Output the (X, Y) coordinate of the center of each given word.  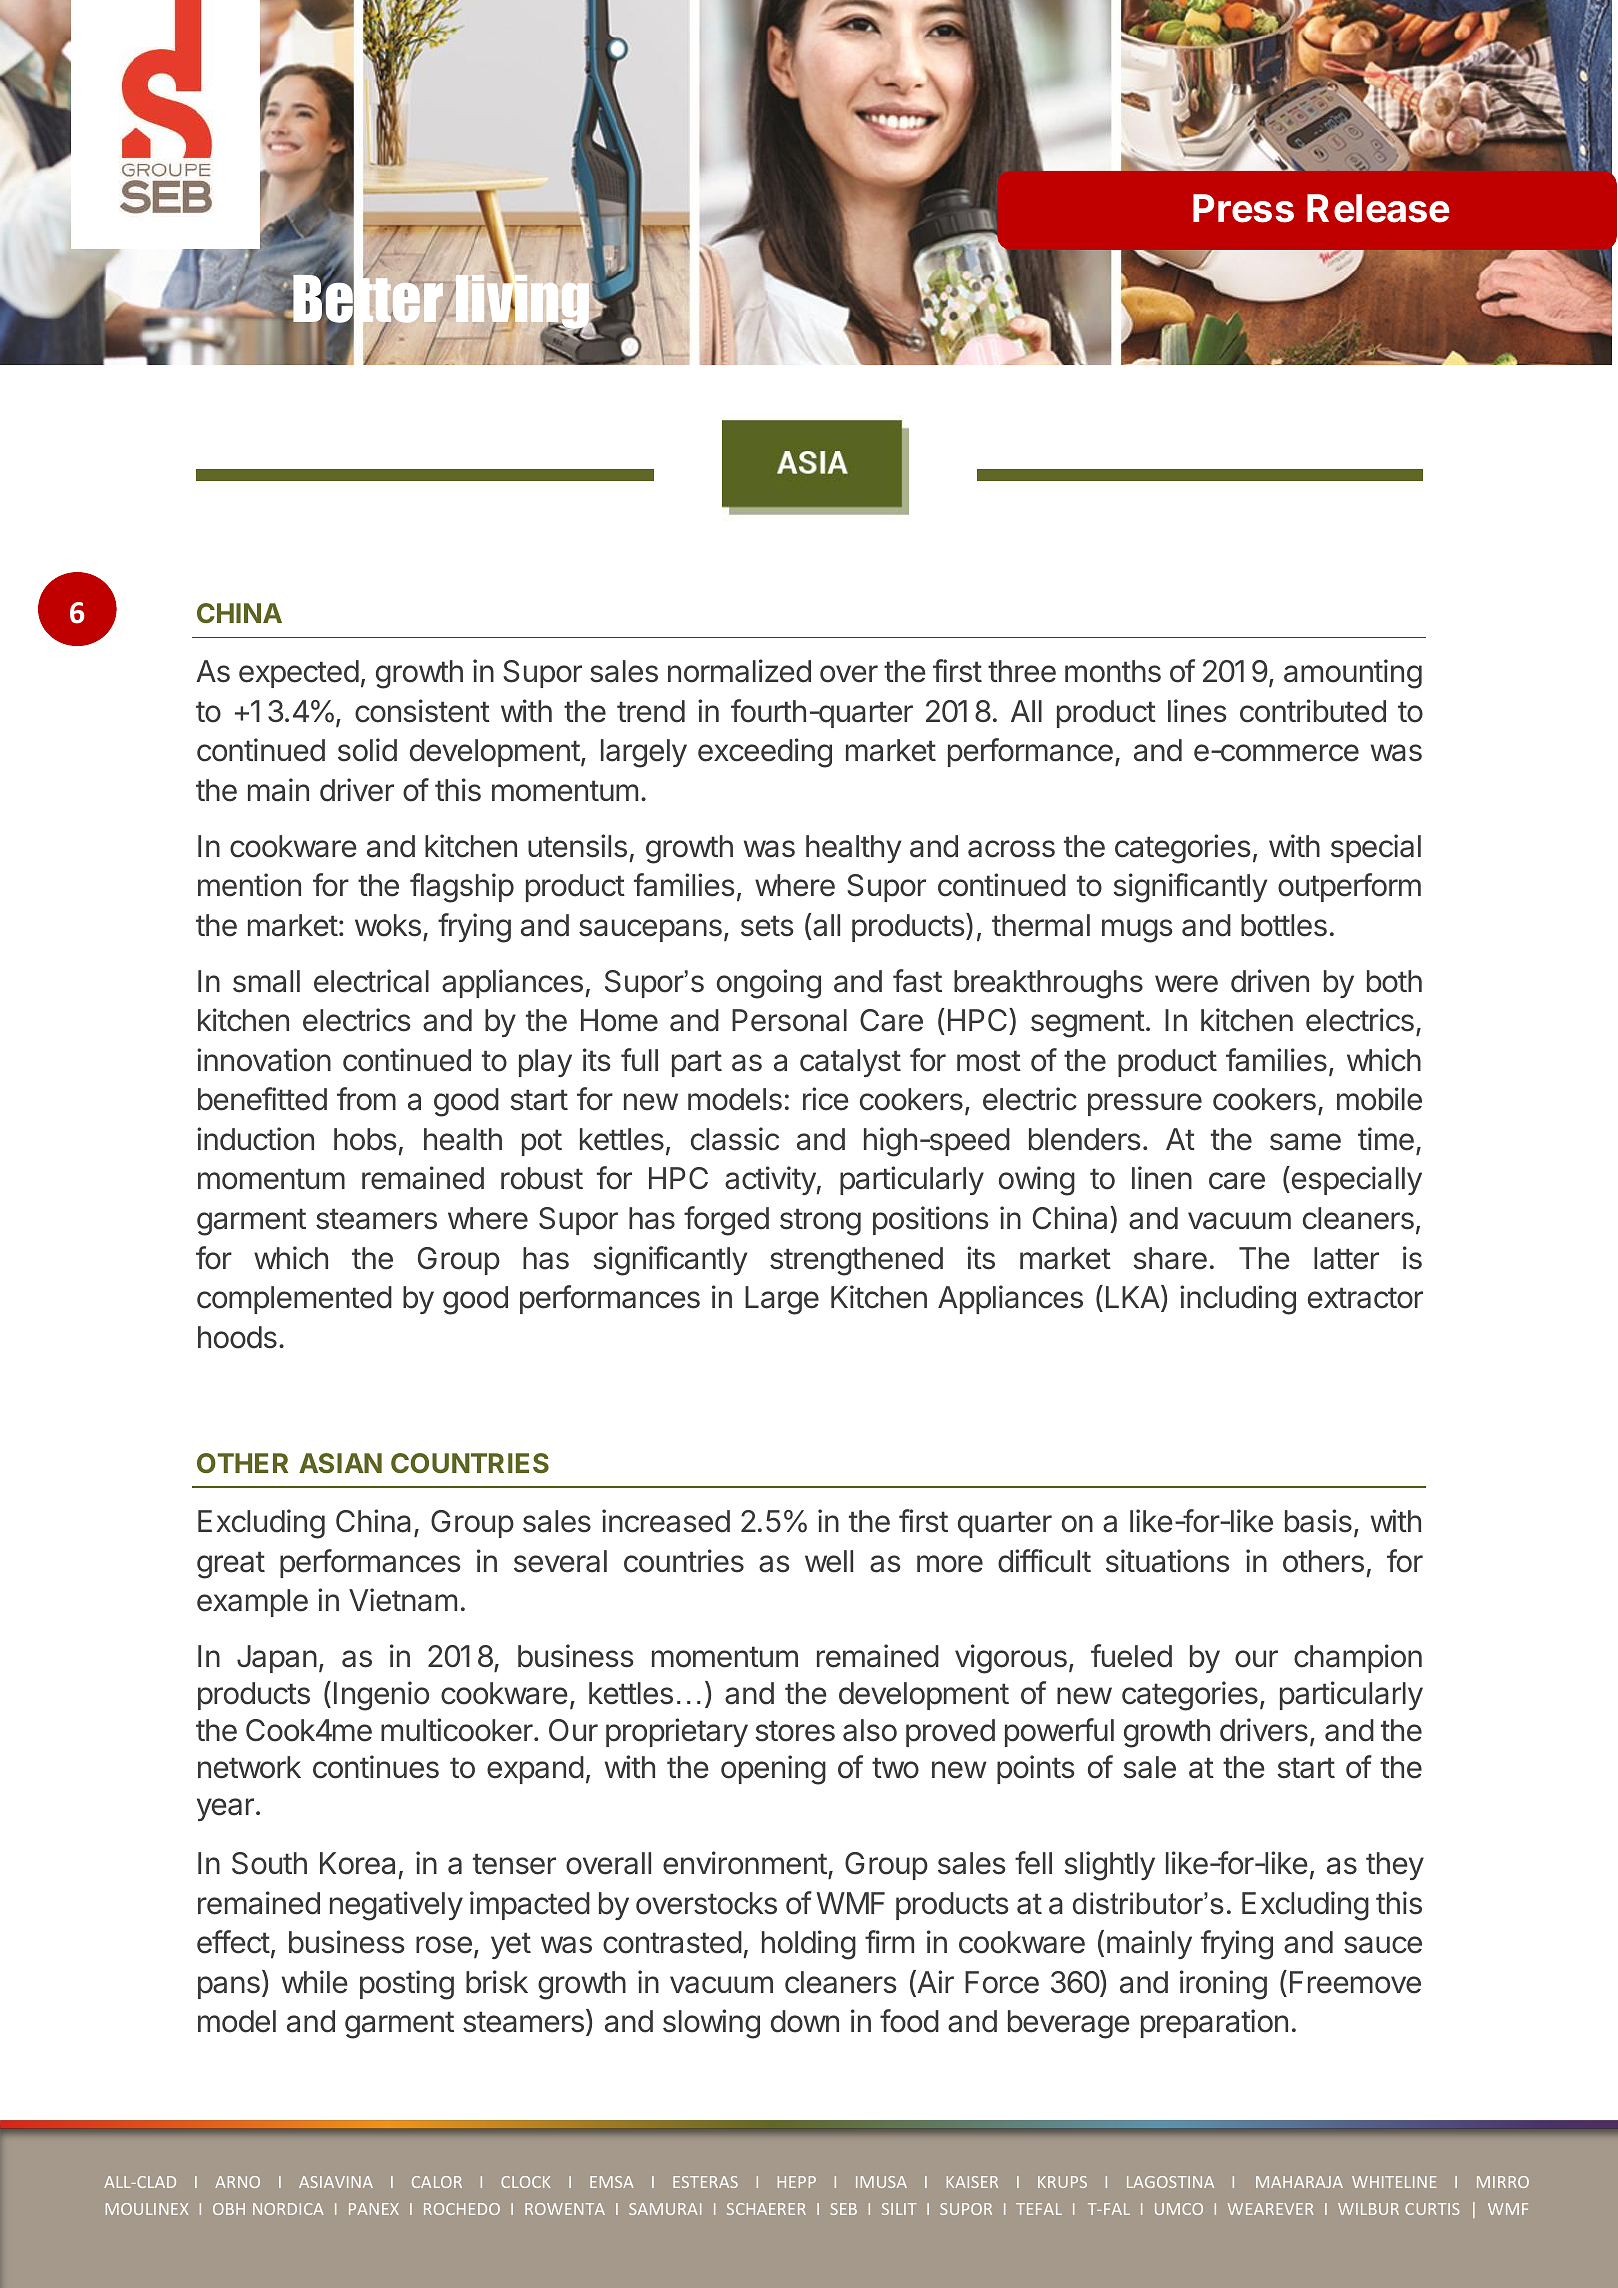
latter (1346, 1258)
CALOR (437, 2182)
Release (1378, 208)
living (524, 302)
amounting (1353, 674)
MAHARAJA (1299, 2182)
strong (820, 1222)
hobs (365, 1139)
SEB (843, 2209)
